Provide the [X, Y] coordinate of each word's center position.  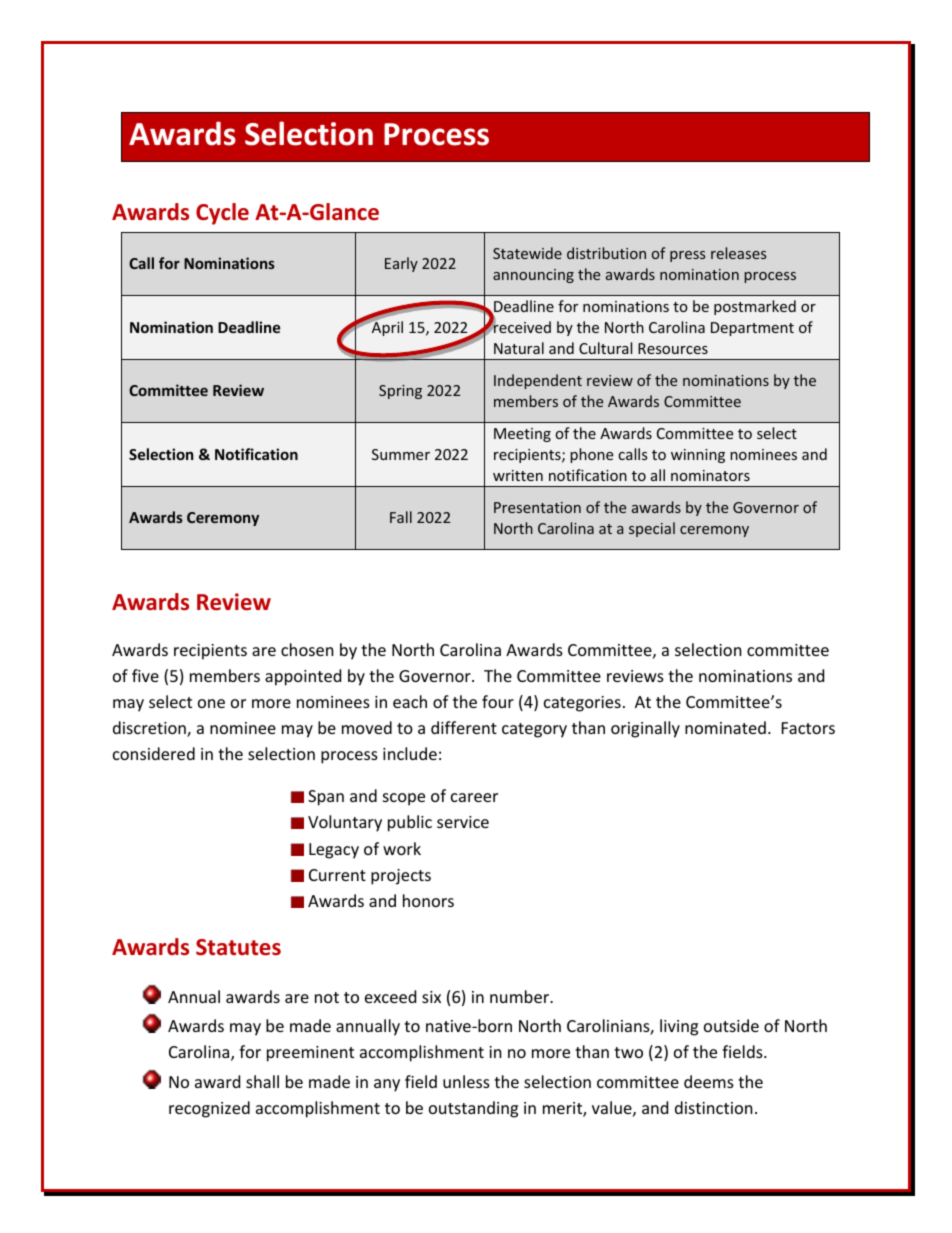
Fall [401, 517]
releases [738, 253]
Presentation [537, 507]
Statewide [527, 253]
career [474, 797]
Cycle [222, 214]
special [652, 529]
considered [154, 753]
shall [262, 1081]
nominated [725, 727]
